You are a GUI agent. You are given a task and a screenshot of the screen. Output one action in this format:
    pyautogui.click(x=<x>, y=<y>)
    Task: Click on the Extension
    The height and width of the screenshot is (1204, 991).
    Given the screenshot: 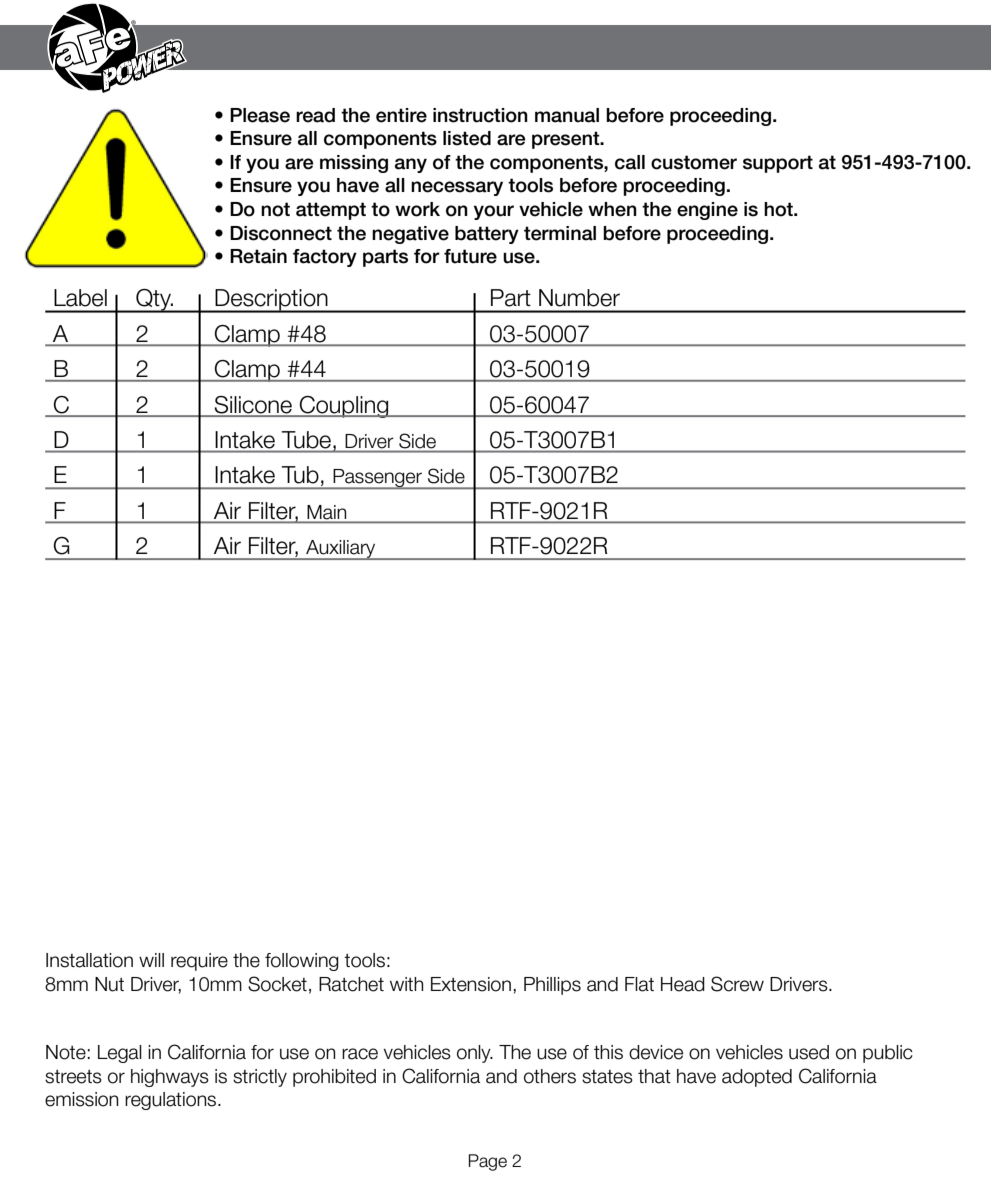 What is the action you would take?
    pyautogui.click(x=471, y=984)
